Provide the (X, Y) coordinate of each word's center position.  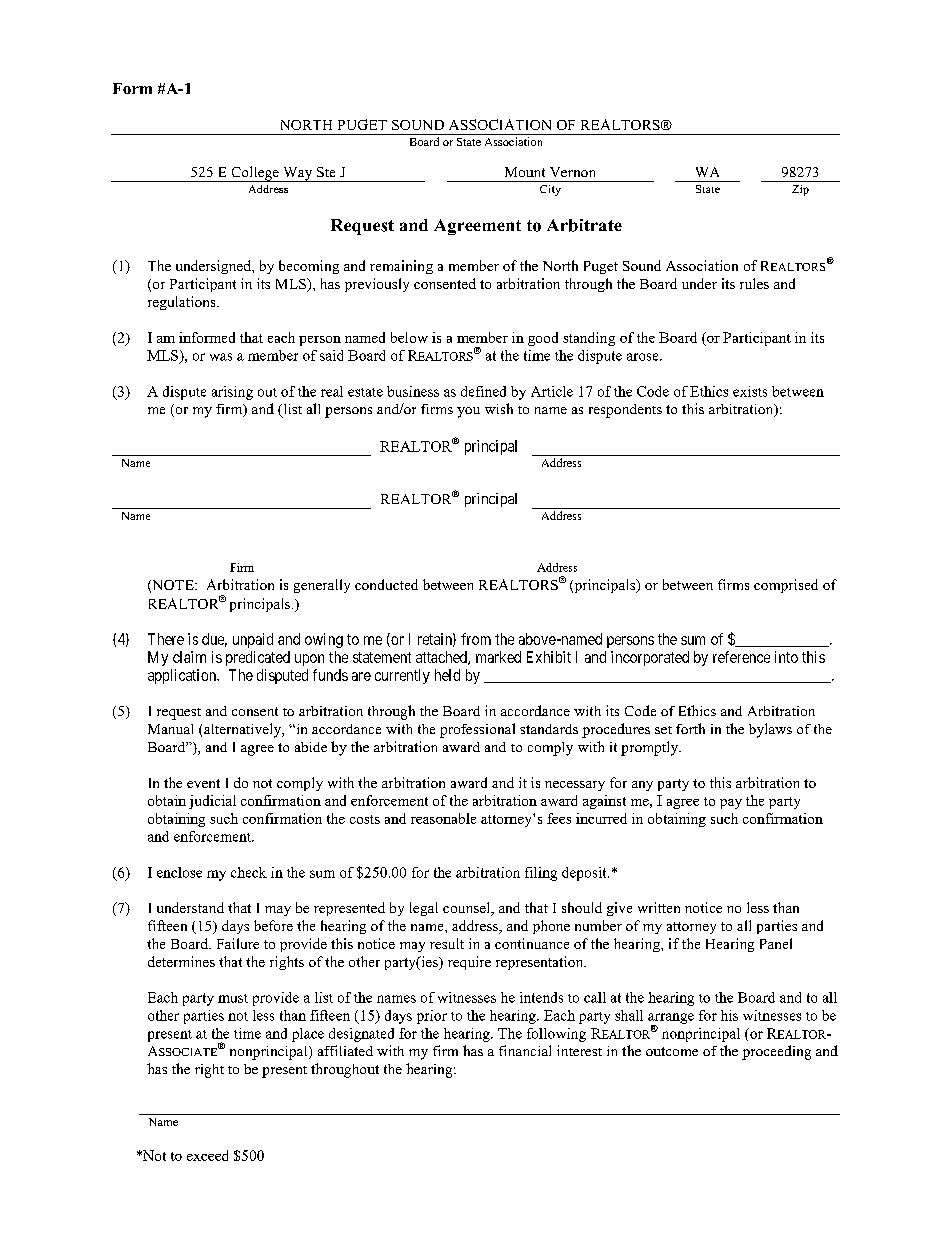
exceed (207, 1155)
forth (690, 728)
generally (322, 586)
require (469, 963)
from (476, 639)
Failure (238, 943)
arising (232, 393)
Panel (776, 943)
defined (483, 391)
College (255, 174)
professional (477, 730)
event (203, 783)
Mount (525, 172)
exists (750, 391)
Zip (800, 190)
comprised (786, 586)
